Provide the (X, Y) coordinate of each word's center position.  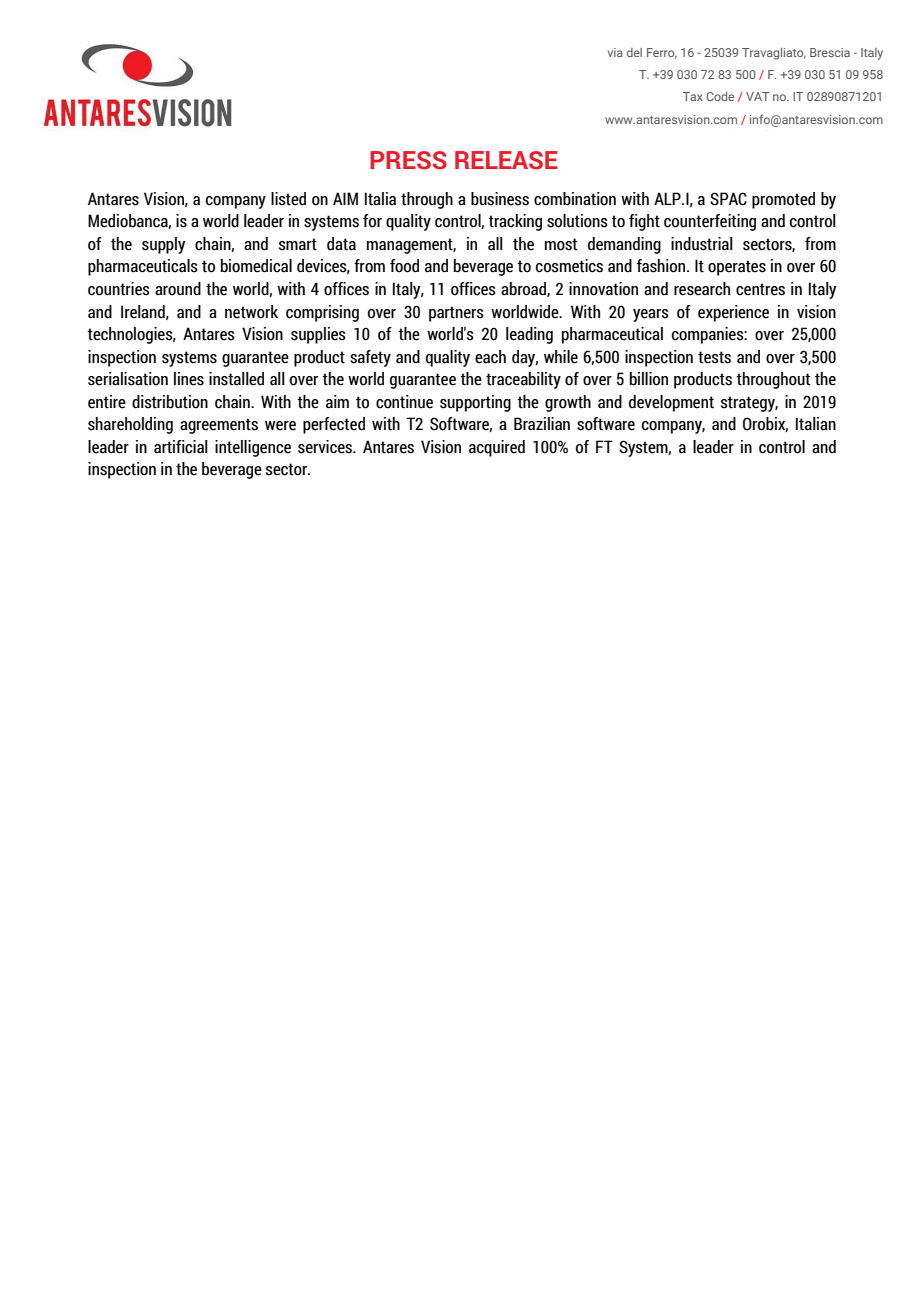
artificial (181, 447)
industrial (702, 244)
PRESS (408, 160)
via (615, 52)
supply (164, 245)
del (634, 52)
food (404, 266)
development (671, 403)
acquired (497, 448)
